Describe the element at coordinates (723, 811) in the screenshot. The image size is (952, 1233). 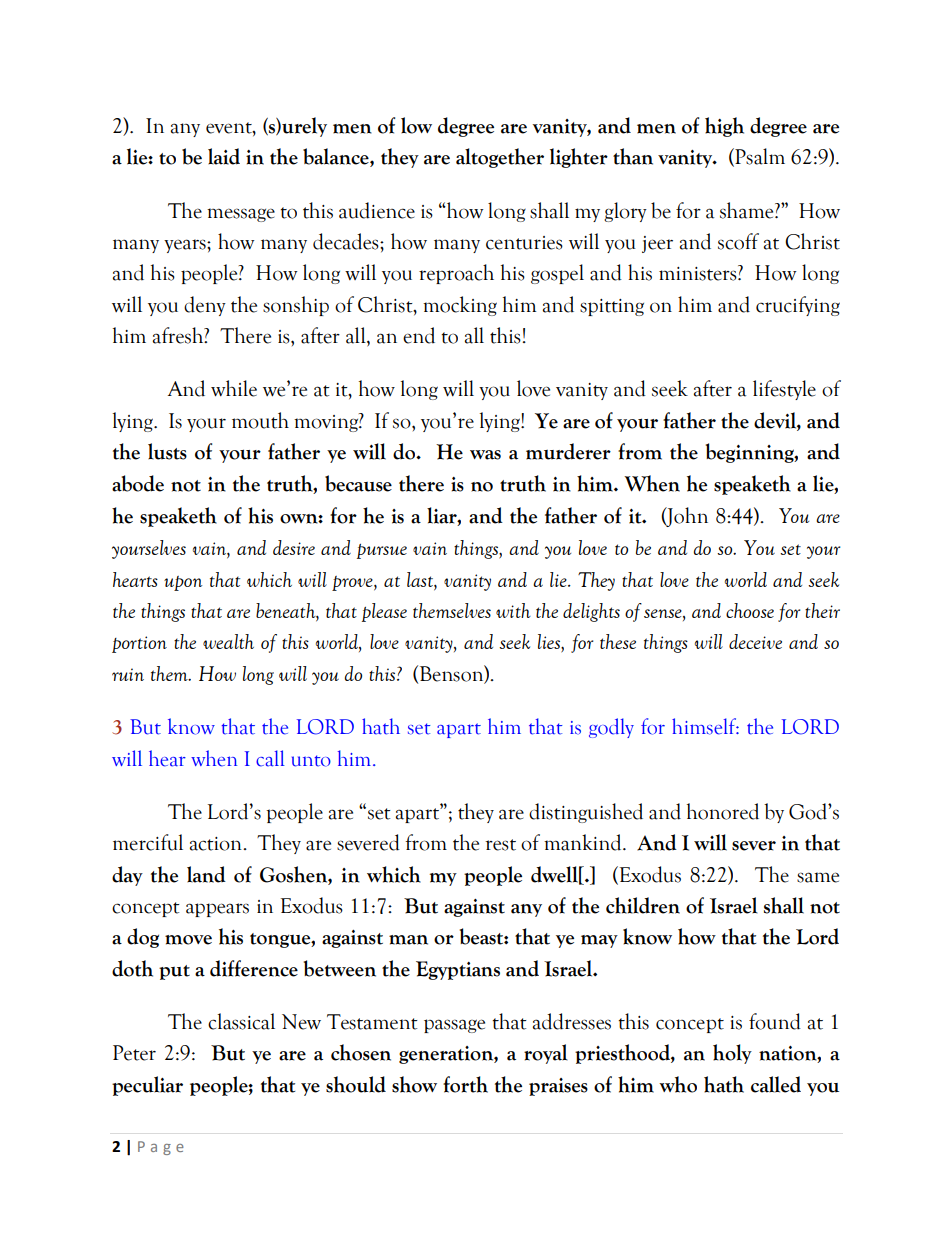
I see `honored` at that location.
